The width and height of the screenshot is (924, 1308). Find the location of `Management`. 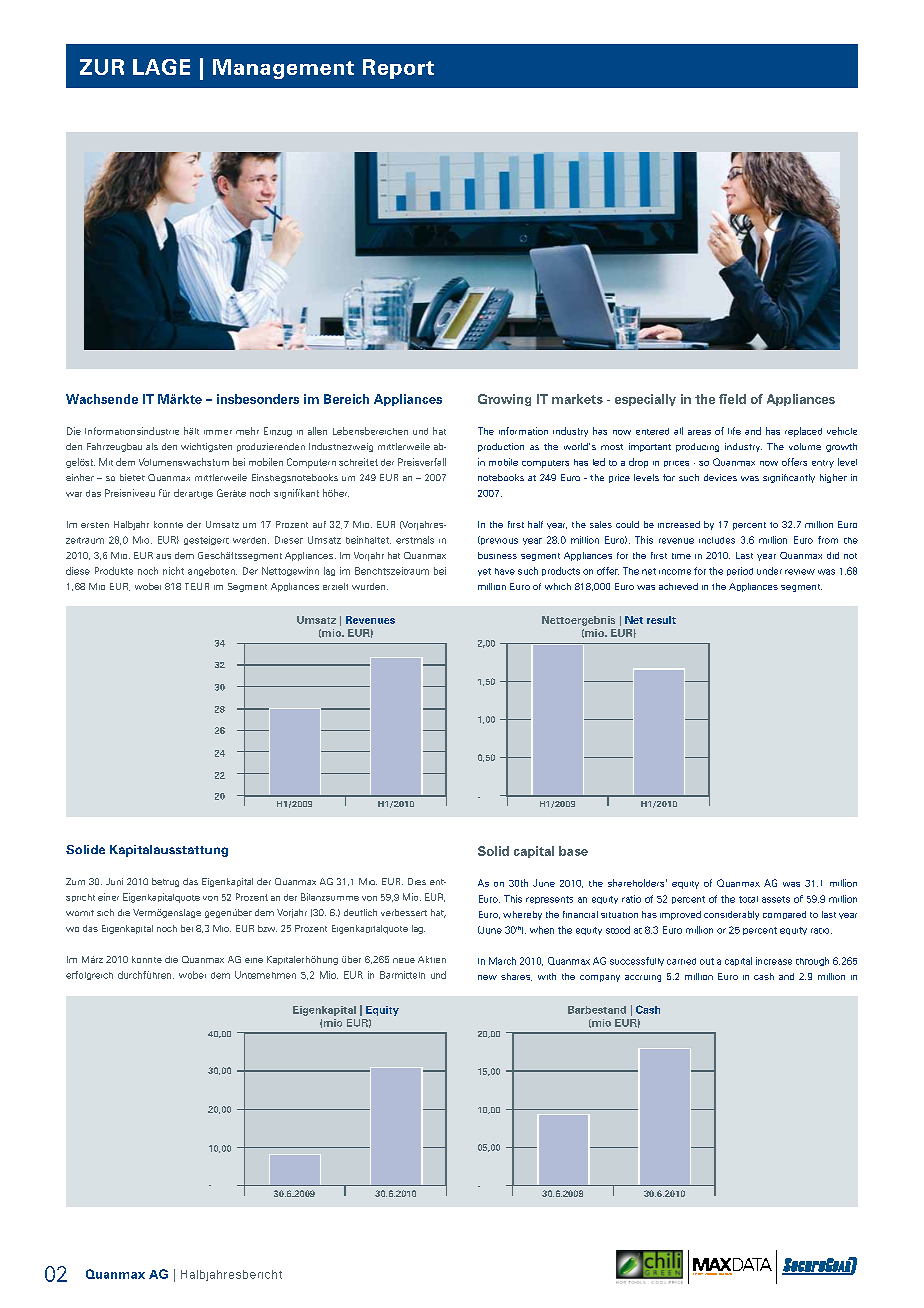

Management is located at coordinates (283, 69).
